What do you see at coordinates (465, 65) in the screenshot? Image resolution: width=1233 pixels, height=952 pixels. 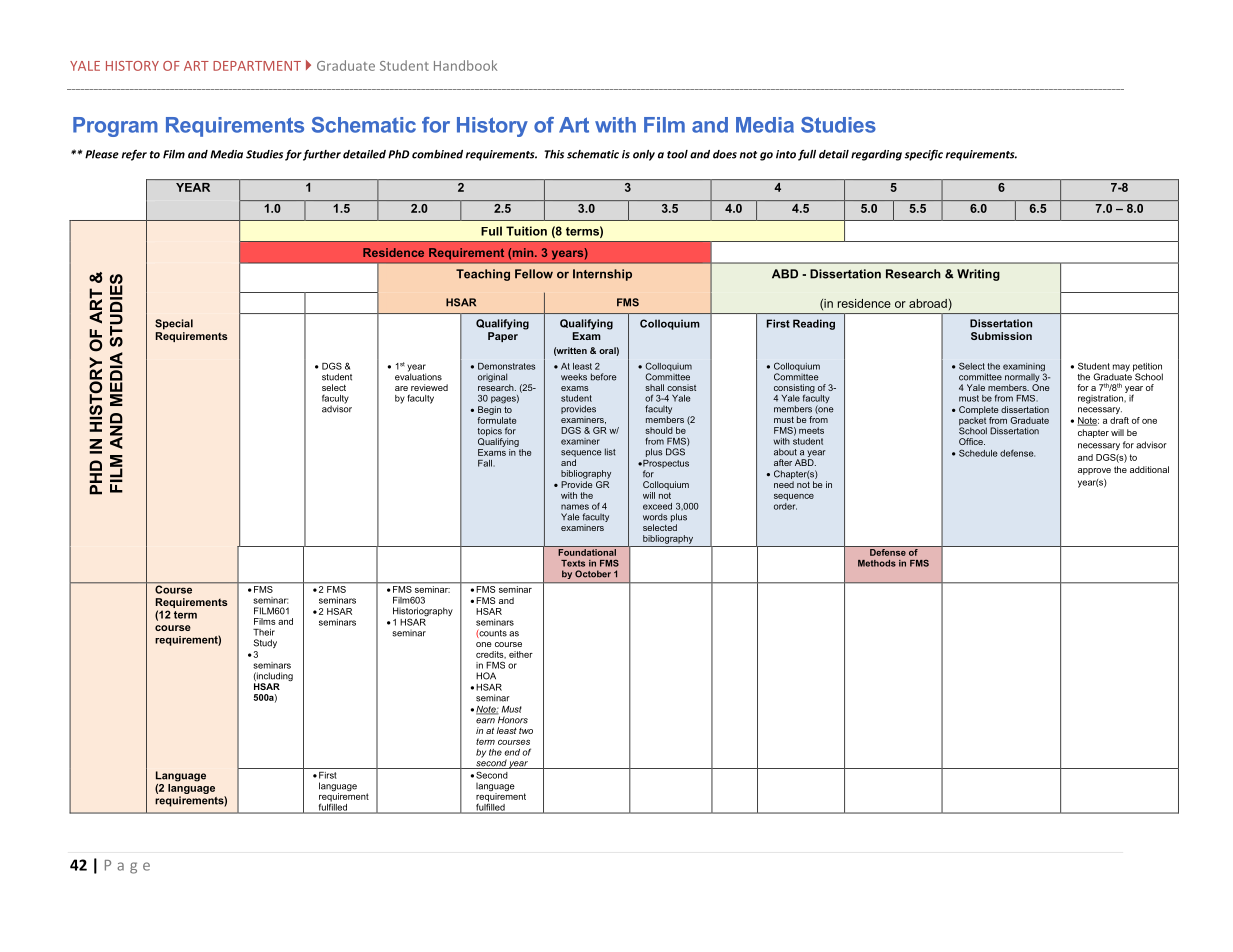 I see `Handbook` at bounding box center [465, 65].
